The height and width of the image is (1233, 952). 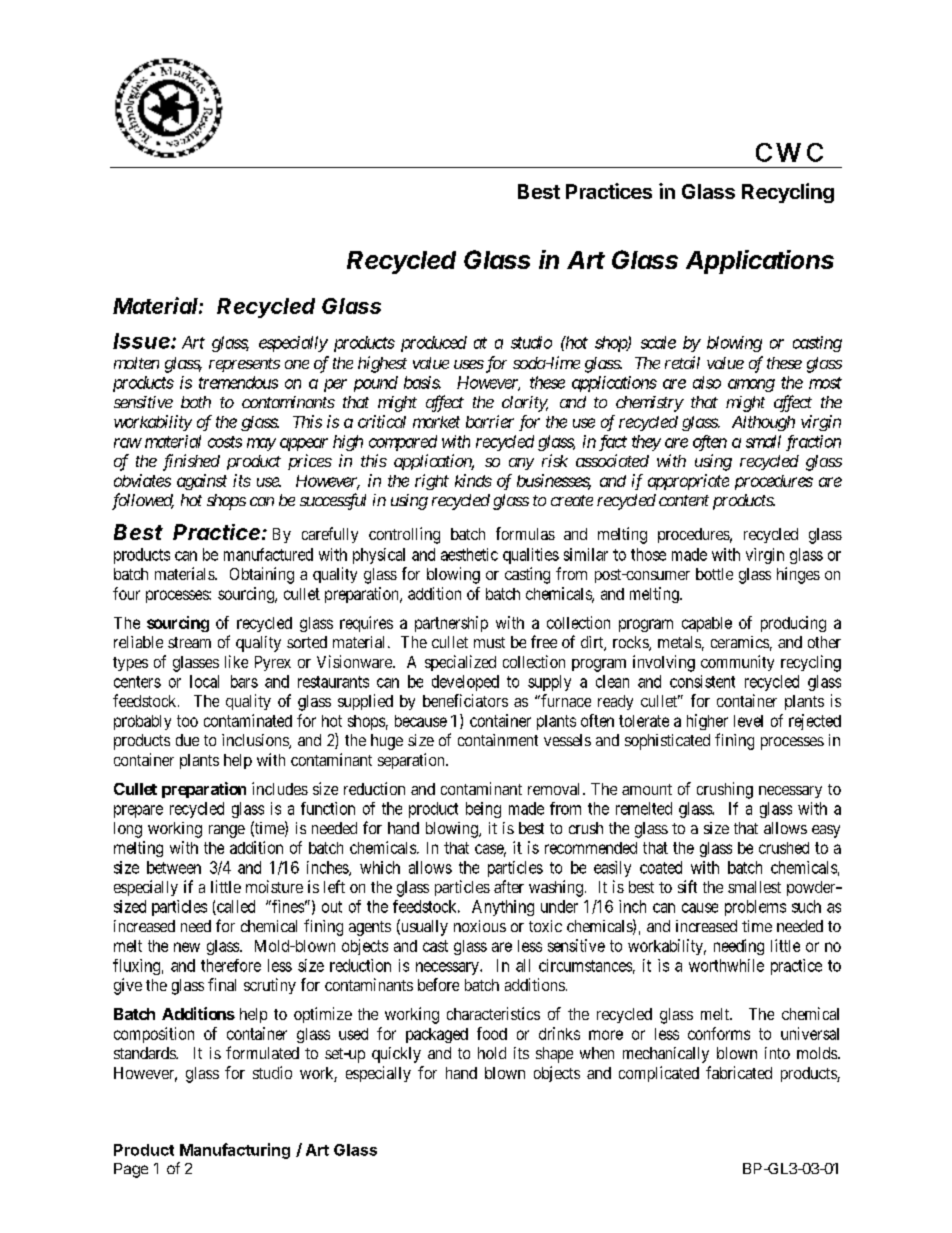 What do you see at coordinates (739, 1072) in the image?
I see `fabricated` at bounding box center [739, 1072].
